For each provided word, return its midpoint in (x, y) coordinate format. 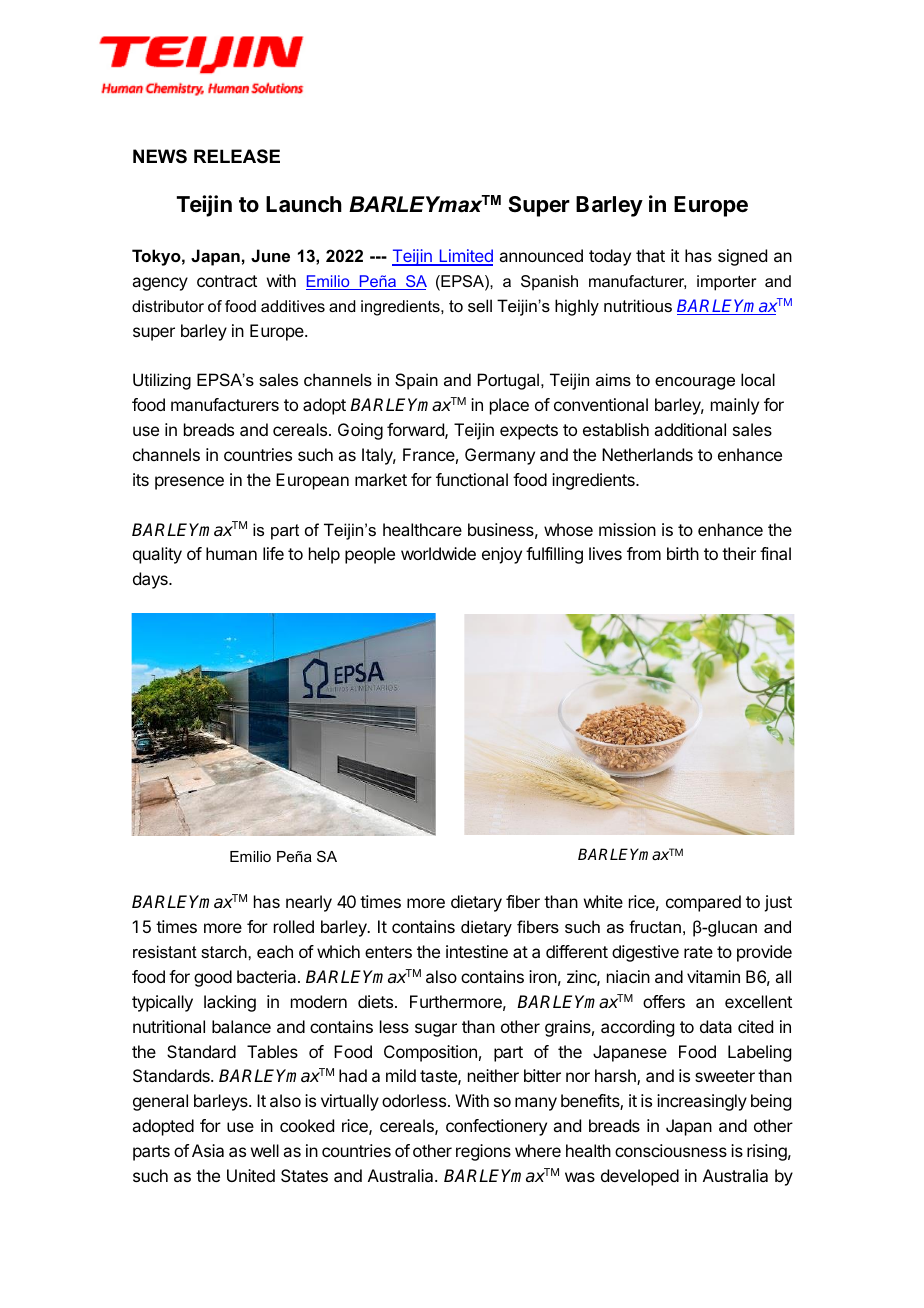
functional (472, 479)
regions (483, 1152)
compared (703, 903)
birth (683, 553)
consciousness (671, 1150)
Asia (208, 1150)
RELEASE (237, 156)
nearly (309, 903)
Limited (465, 257)
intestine (477, 951)
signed (742, 257)
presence (189, 483)
